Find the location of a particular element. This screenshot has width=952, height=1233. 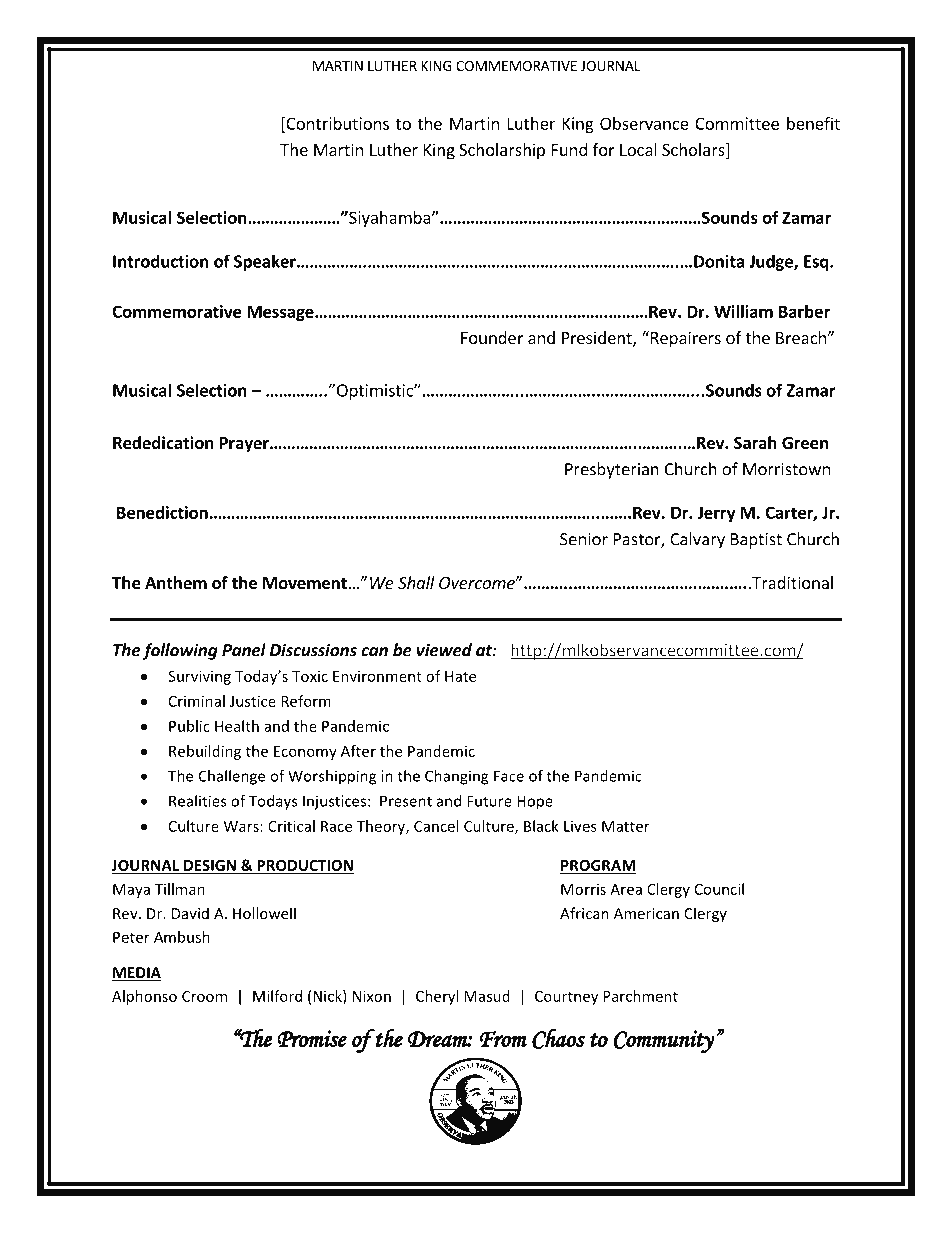

Fund is located at coordinates (569, 149).
